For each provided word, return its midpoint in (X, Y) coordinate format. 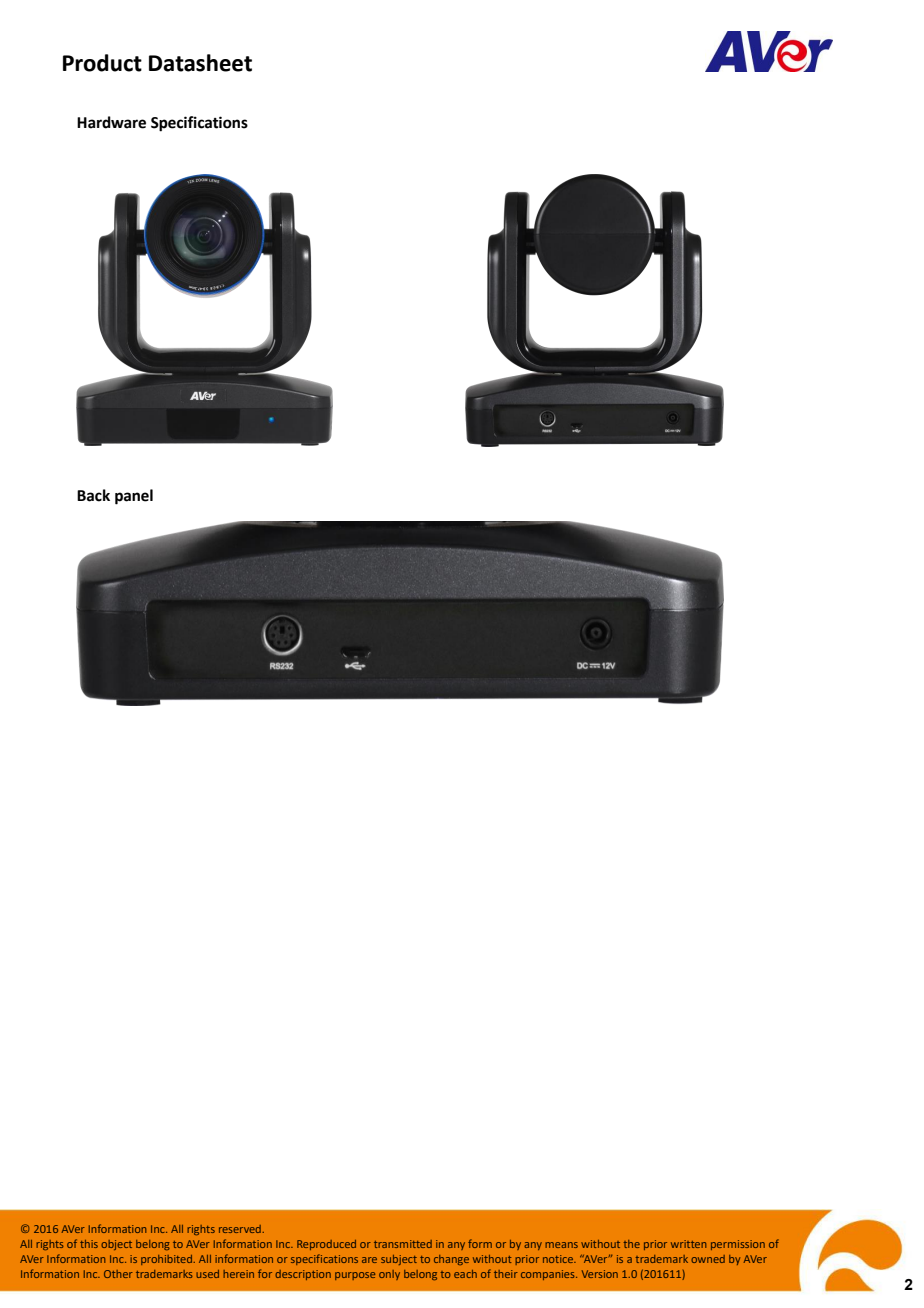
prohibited (167, 1260)
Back (93, 495)
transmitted (403, 1244)
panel (134, 497)
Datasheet (200, 63)
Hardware (111, 122)
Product (102, 63)
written (688, 1244)
